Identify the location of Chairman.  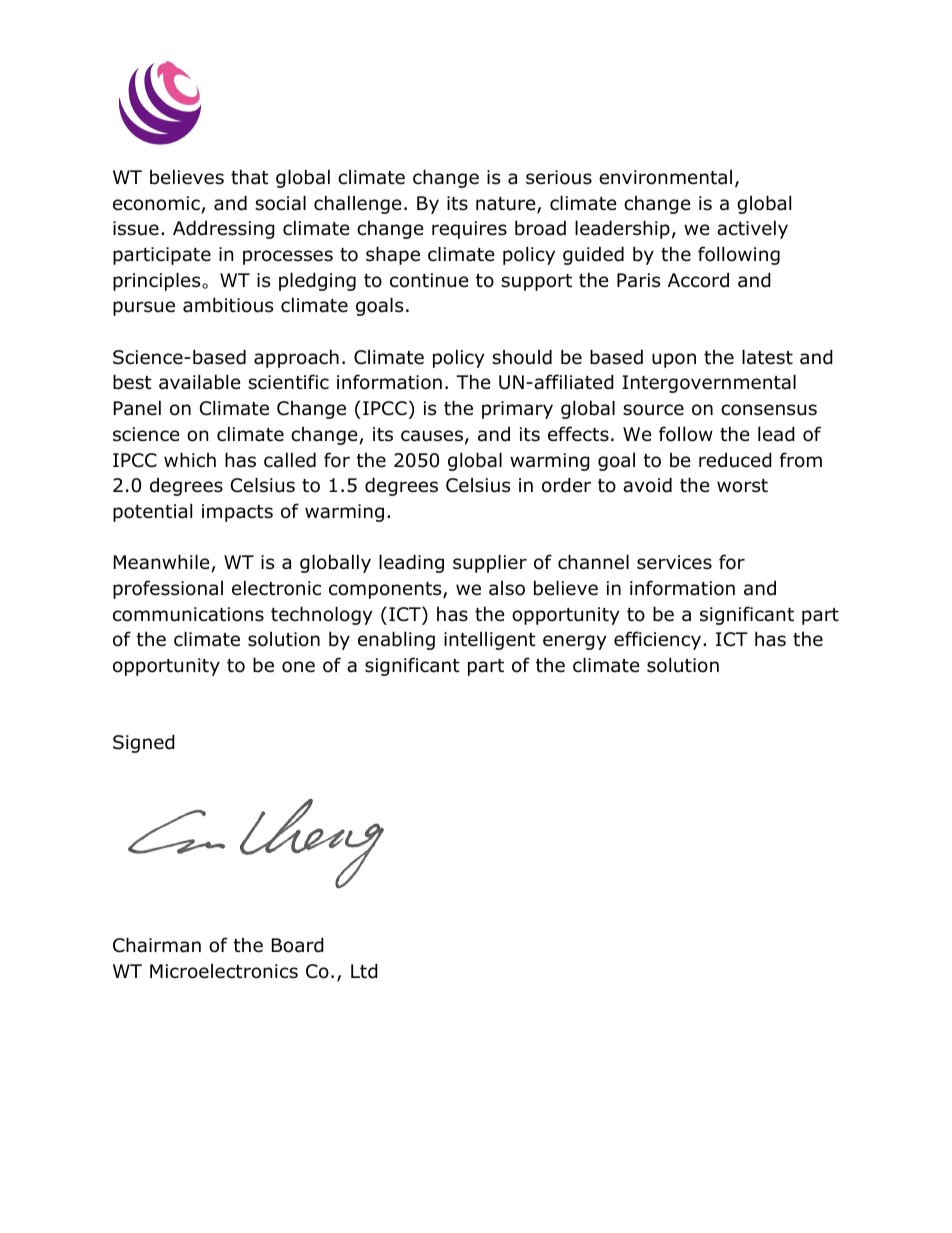
(157, 945).
